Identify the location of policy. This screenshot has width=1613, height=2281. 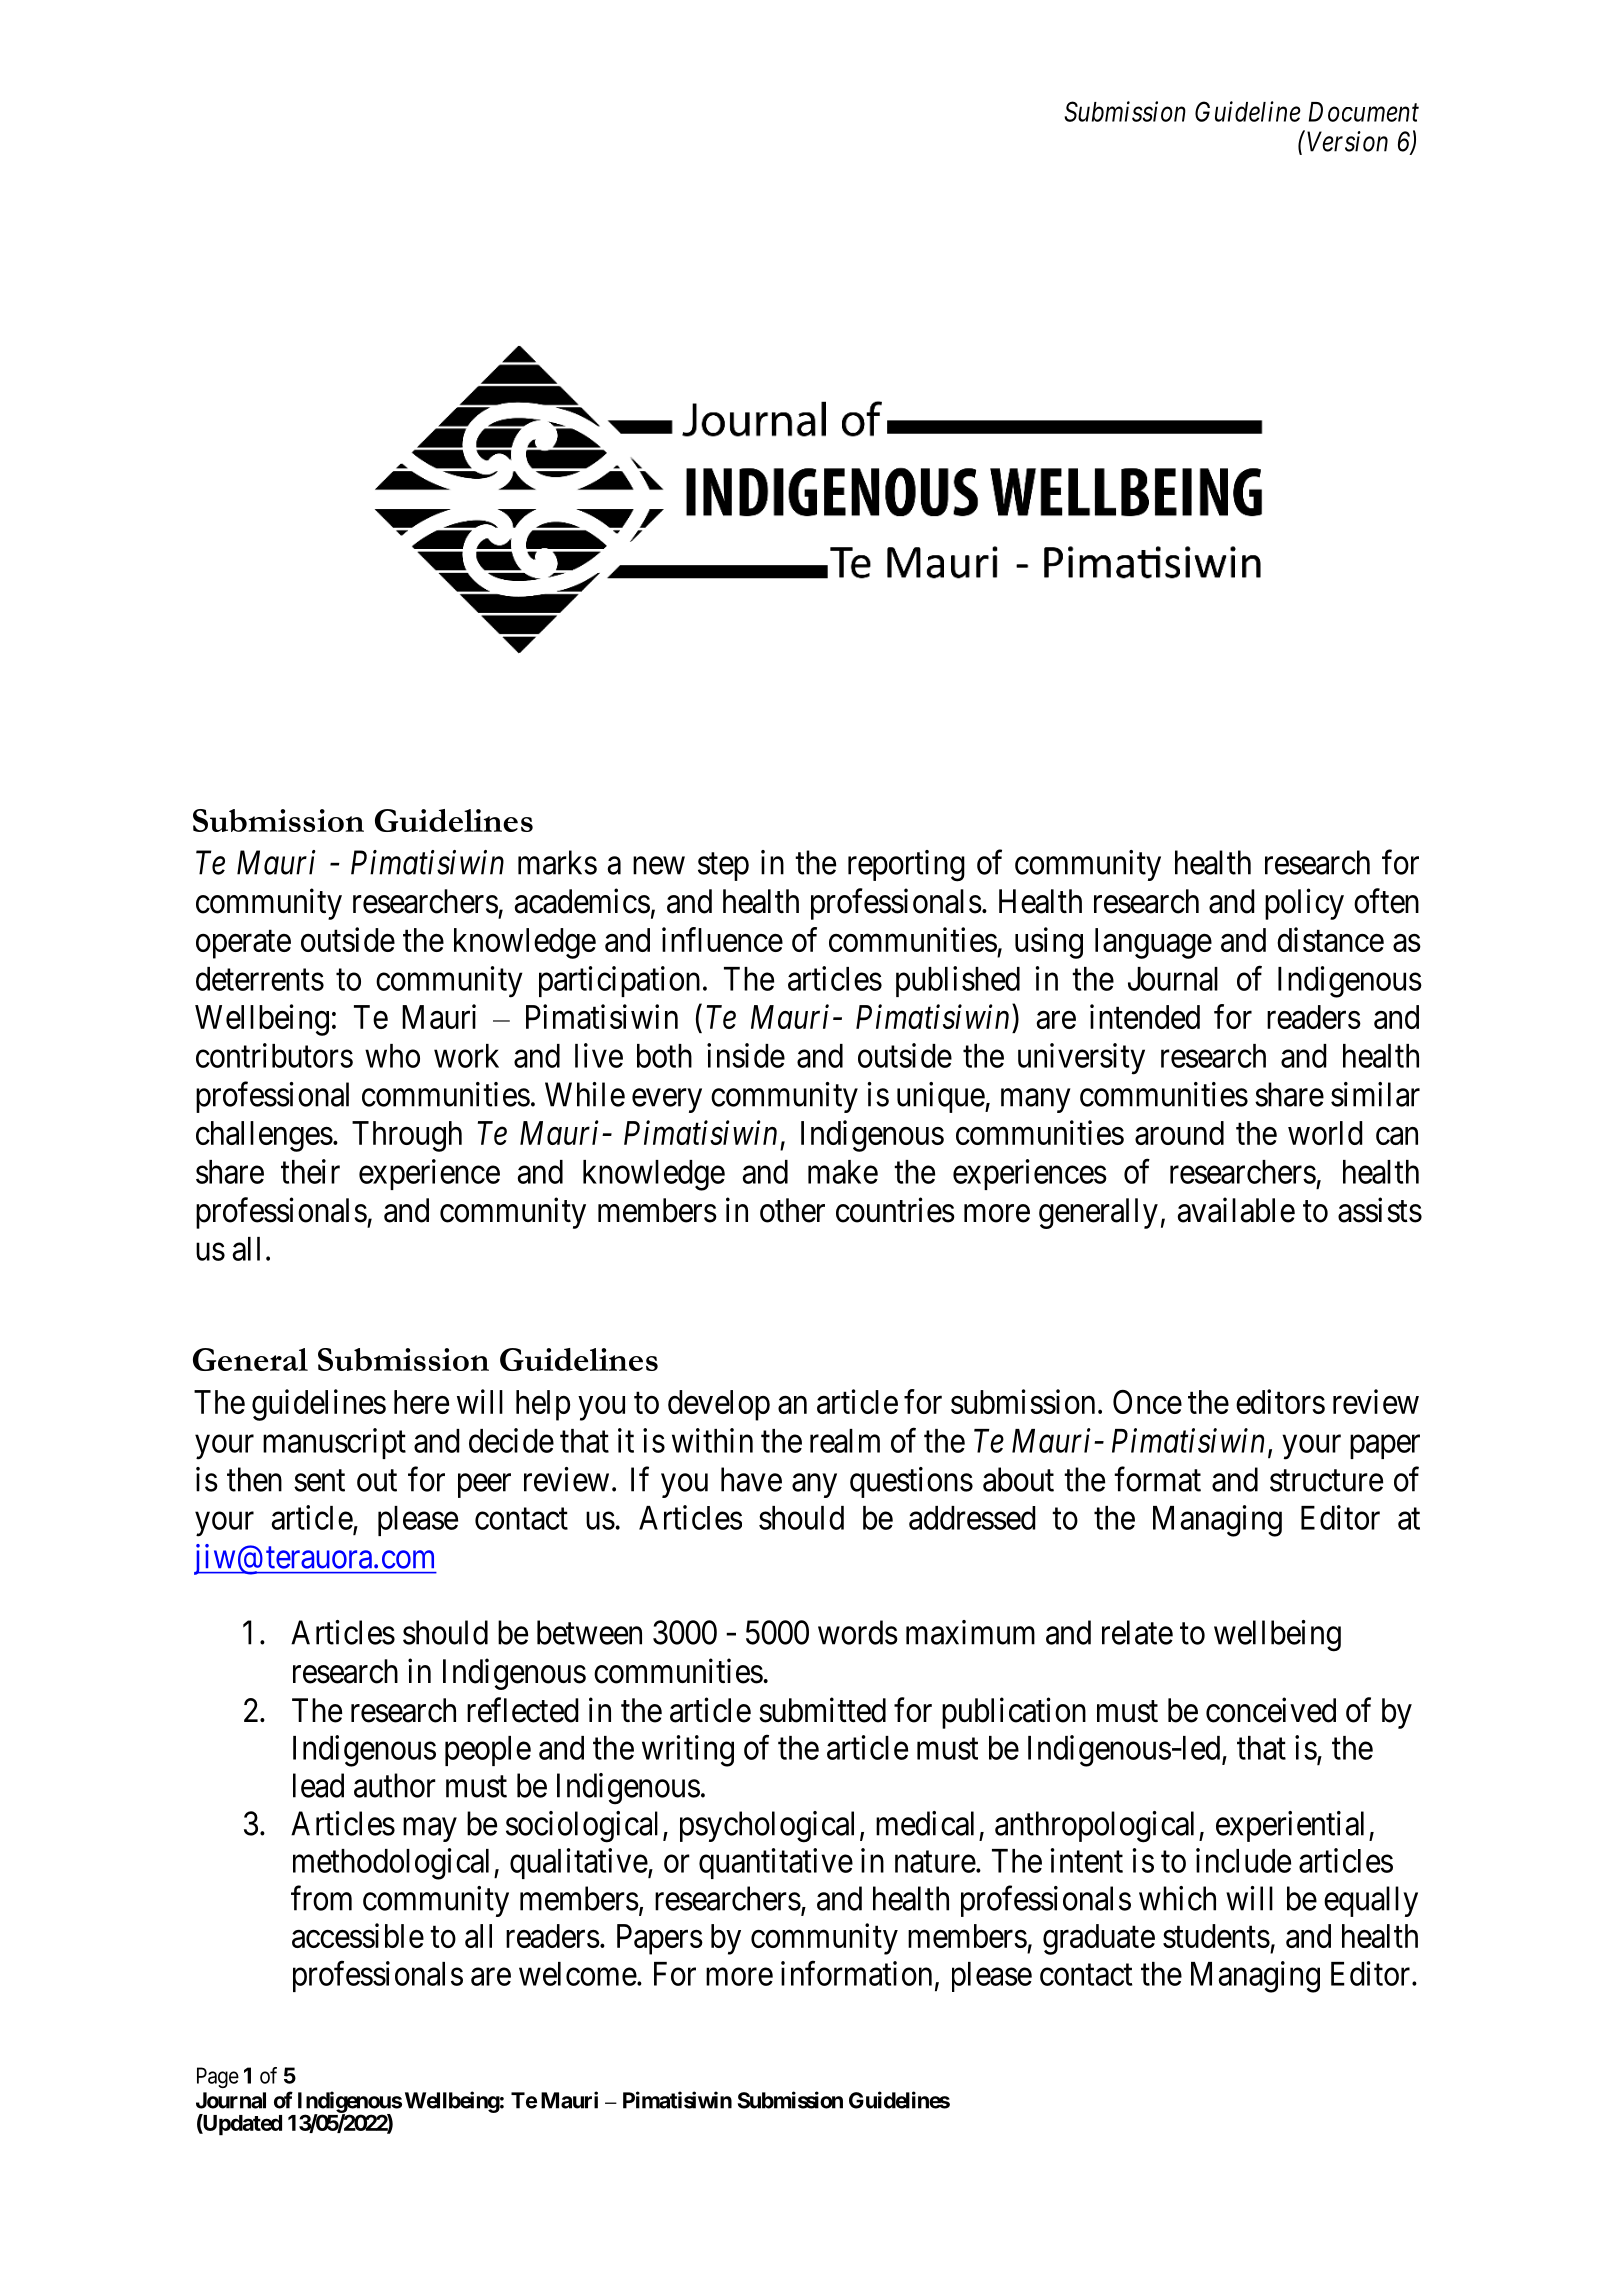
(1304, 904).
